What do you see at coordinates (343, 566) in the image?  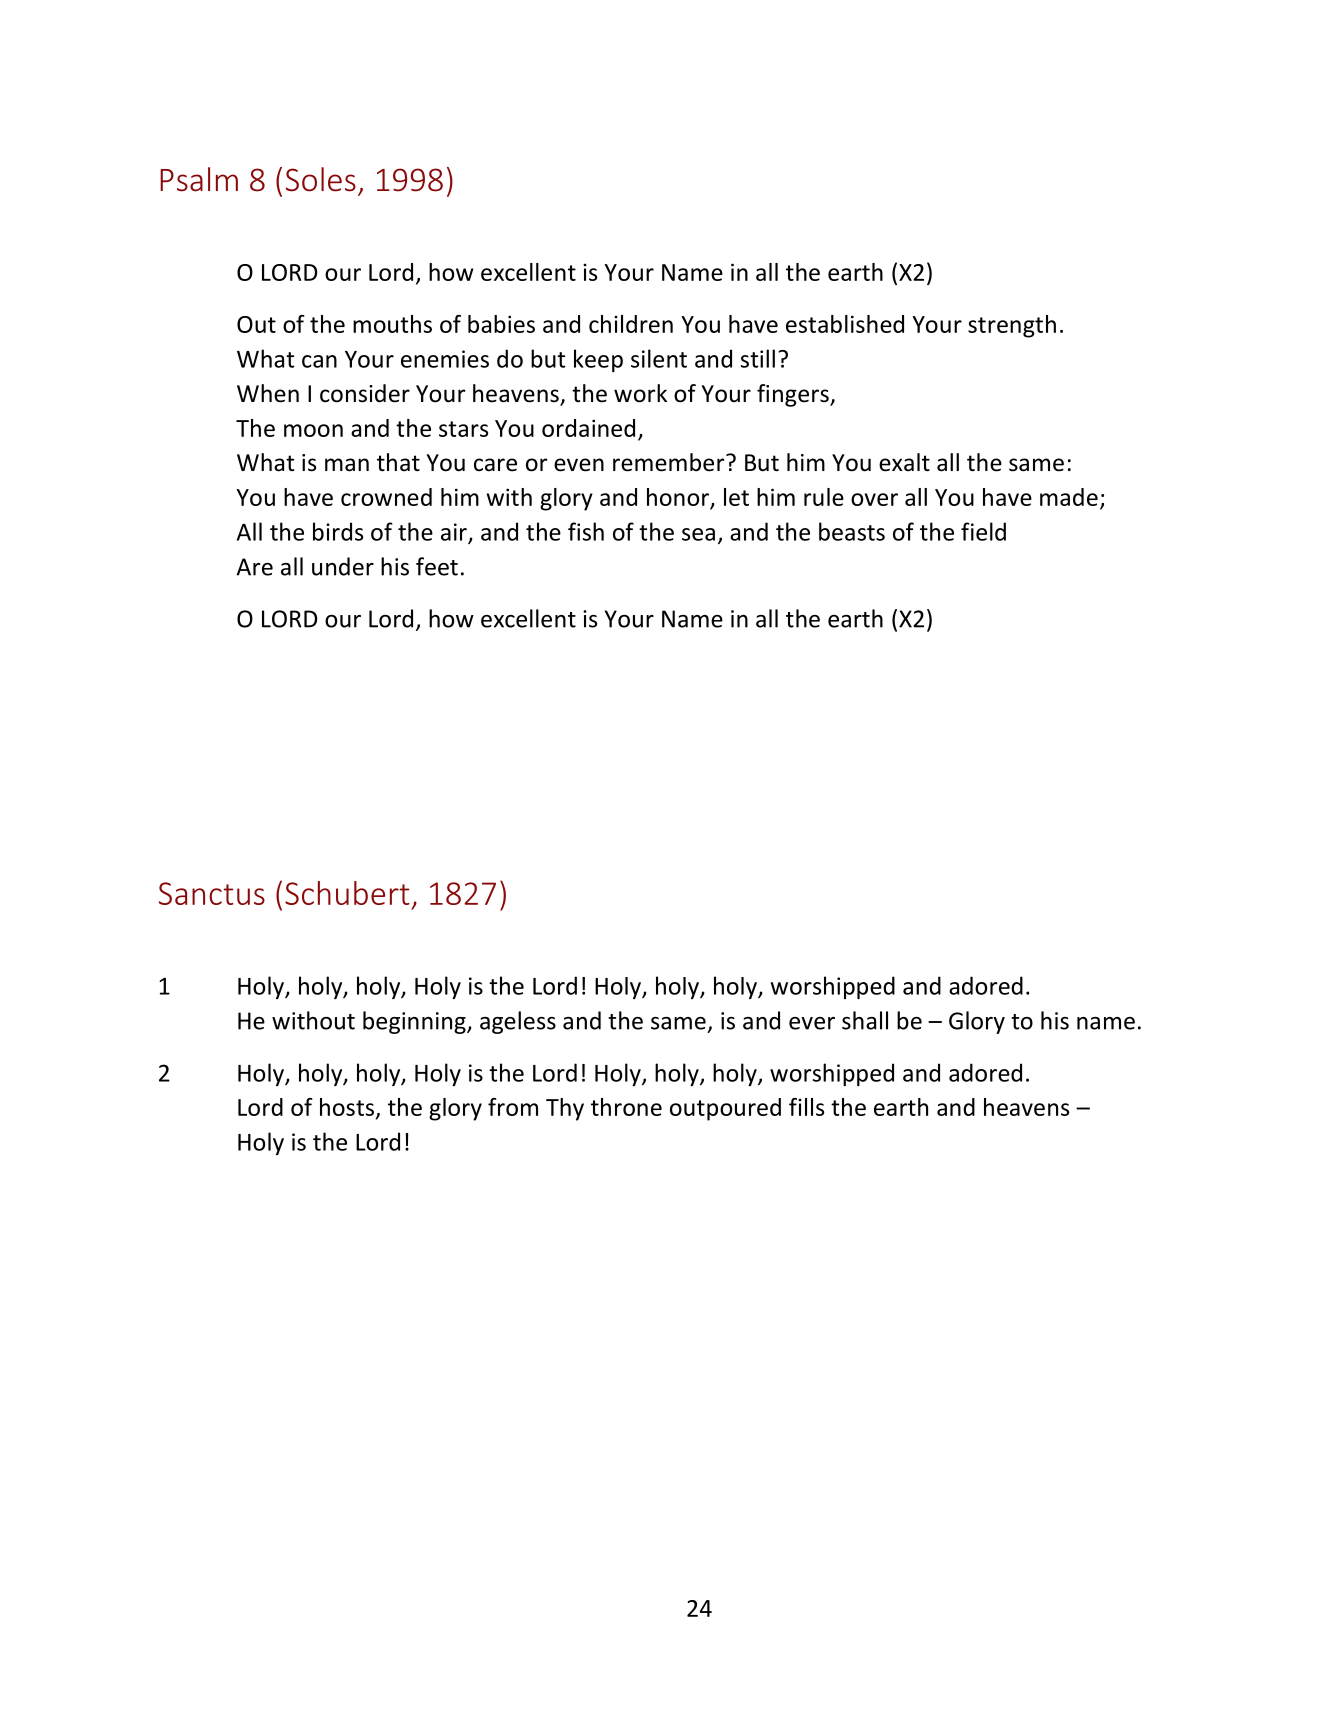 I see `under` at bounding box center [343, 566].
